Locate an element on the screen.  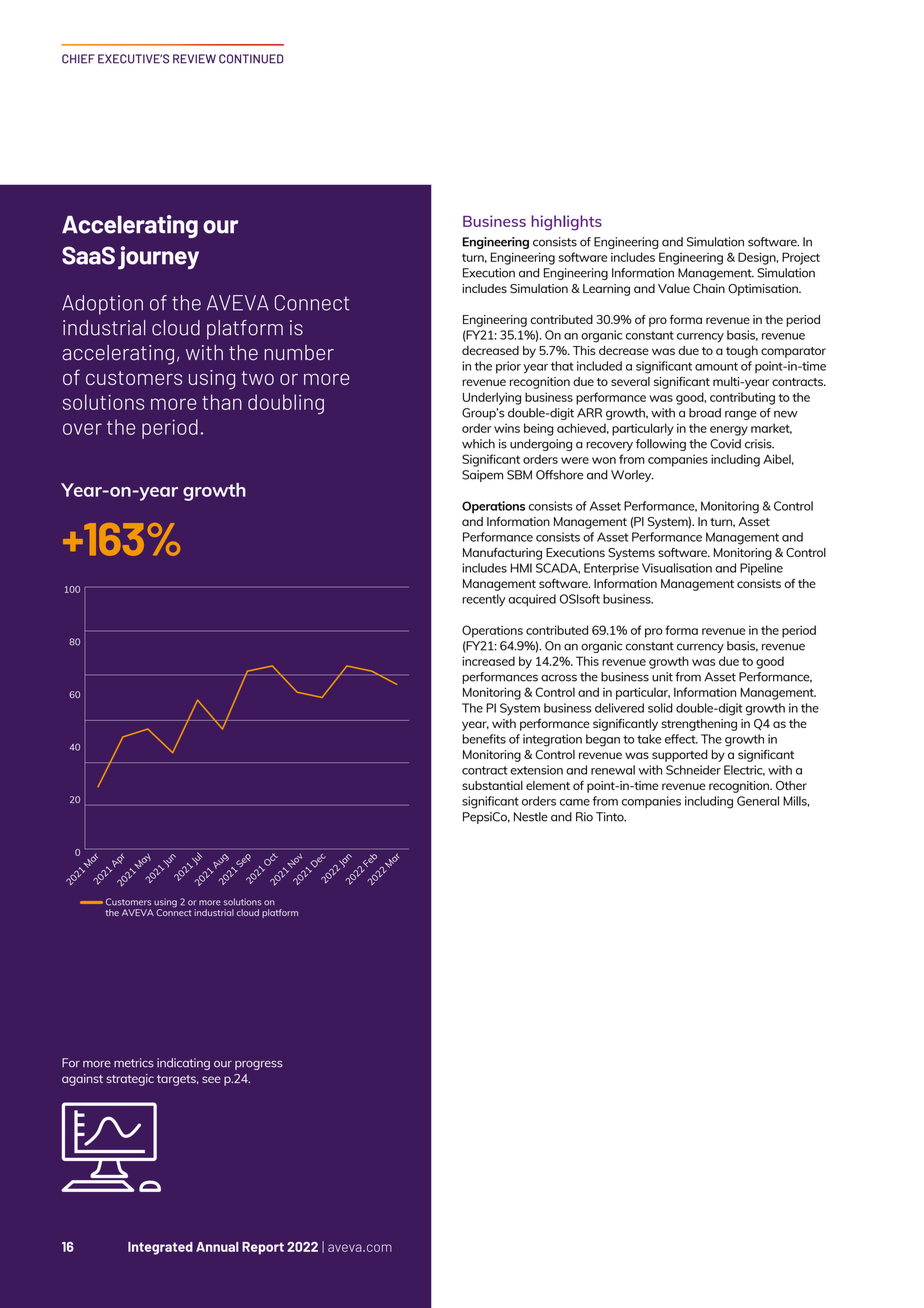
unit is located at coordinates (662, 677).
